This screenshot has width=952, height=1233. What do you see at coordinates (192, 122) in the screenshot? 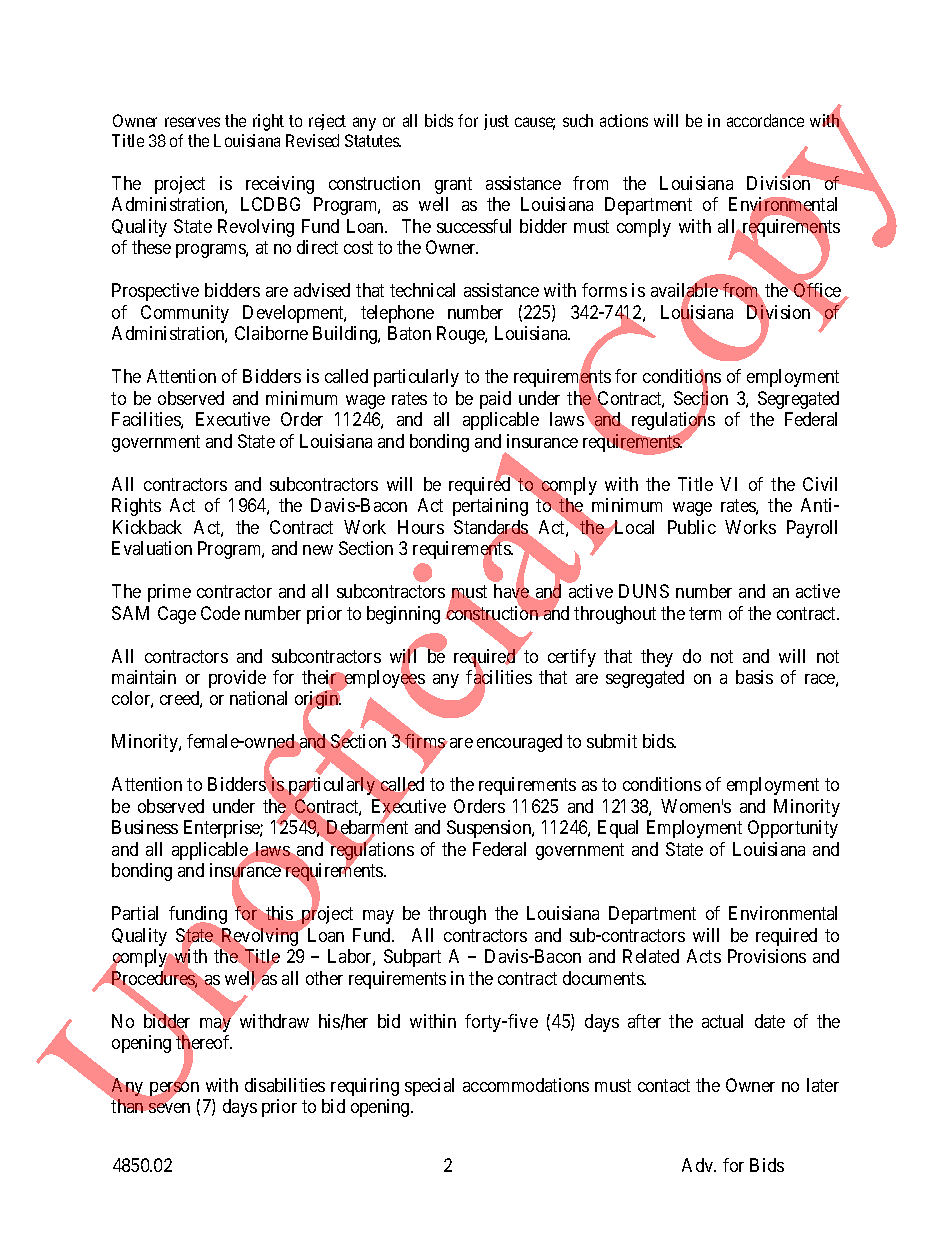
I see `reserves` at bounding box center [192, 122].
